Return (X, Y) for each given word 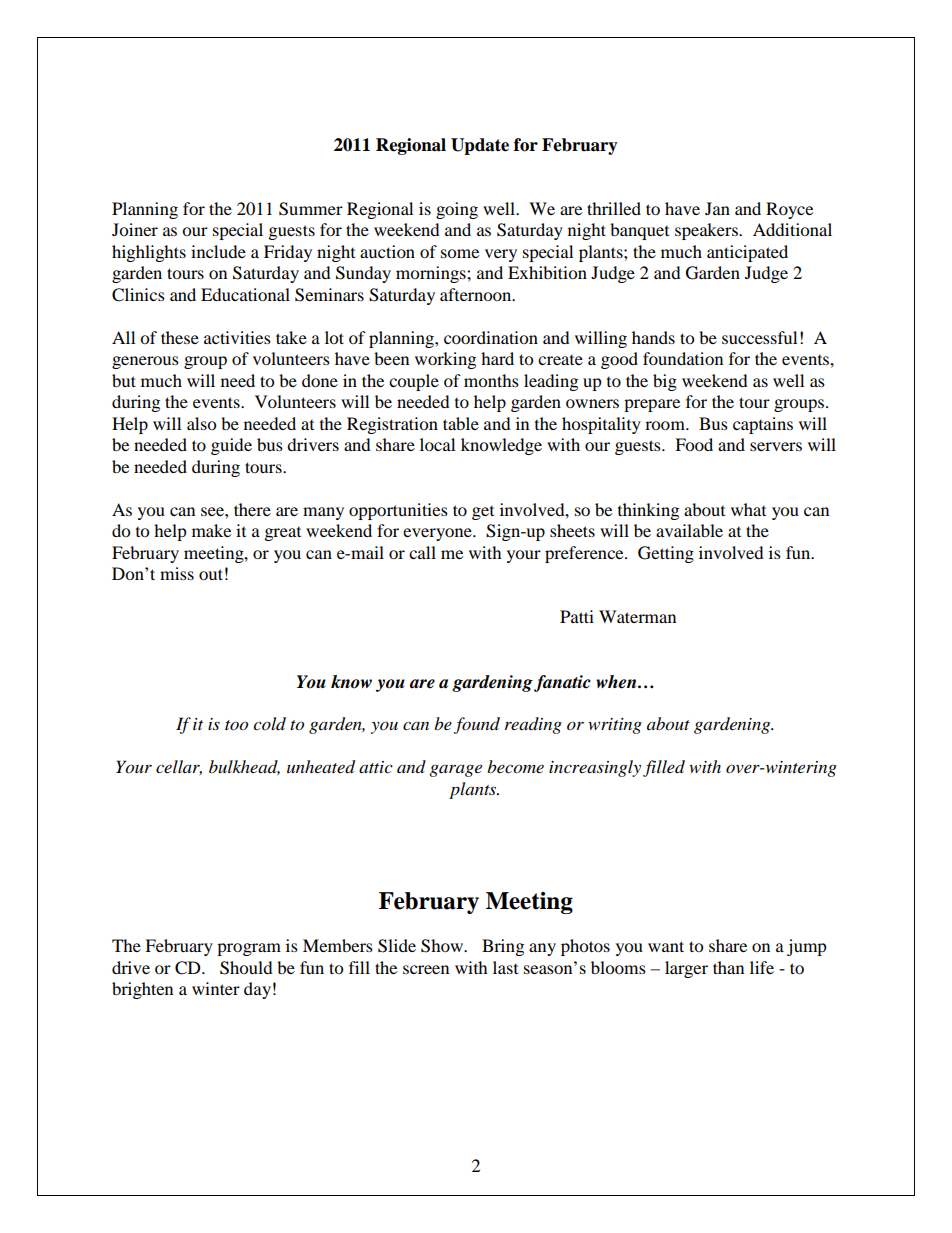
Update (480, 146)
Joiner (135, 229)
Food (694, 444)
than (728, 967)
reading (533, 725)
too (236, 725)
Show (443, 946)
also (201, 423)
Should (246, 968)
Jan (717, 208)
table (461, 423)
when (617, 682)
